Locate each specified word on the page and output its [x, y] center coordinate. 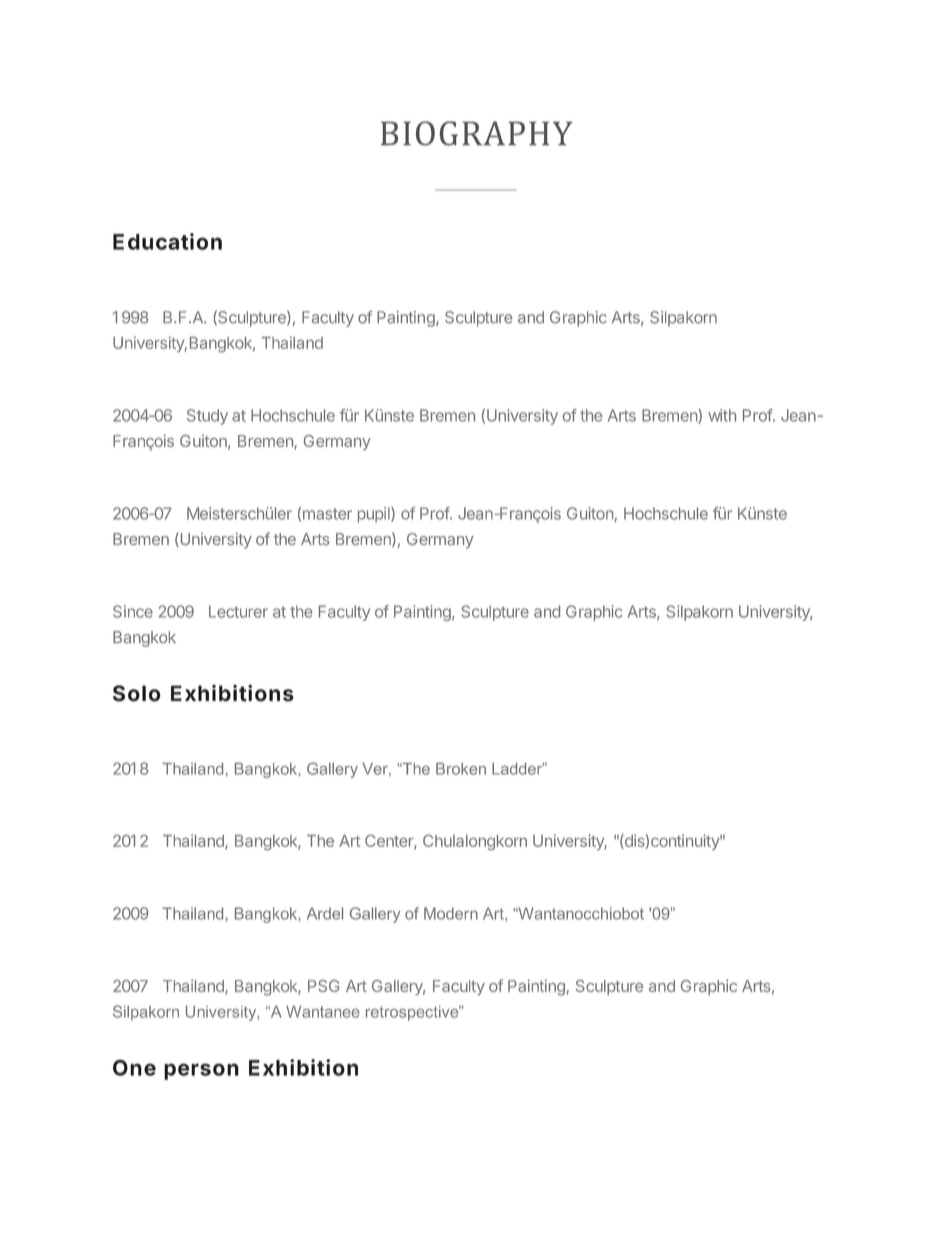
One [134, 1067]
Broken [461, 769]
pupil [375, 515]
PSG [323, 986]
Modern [451, 913]
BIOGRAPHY [477, 133]
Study [207, 417]
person [201, 1071]
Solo [137, 693]
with [722, 415]
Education [167, 241]
